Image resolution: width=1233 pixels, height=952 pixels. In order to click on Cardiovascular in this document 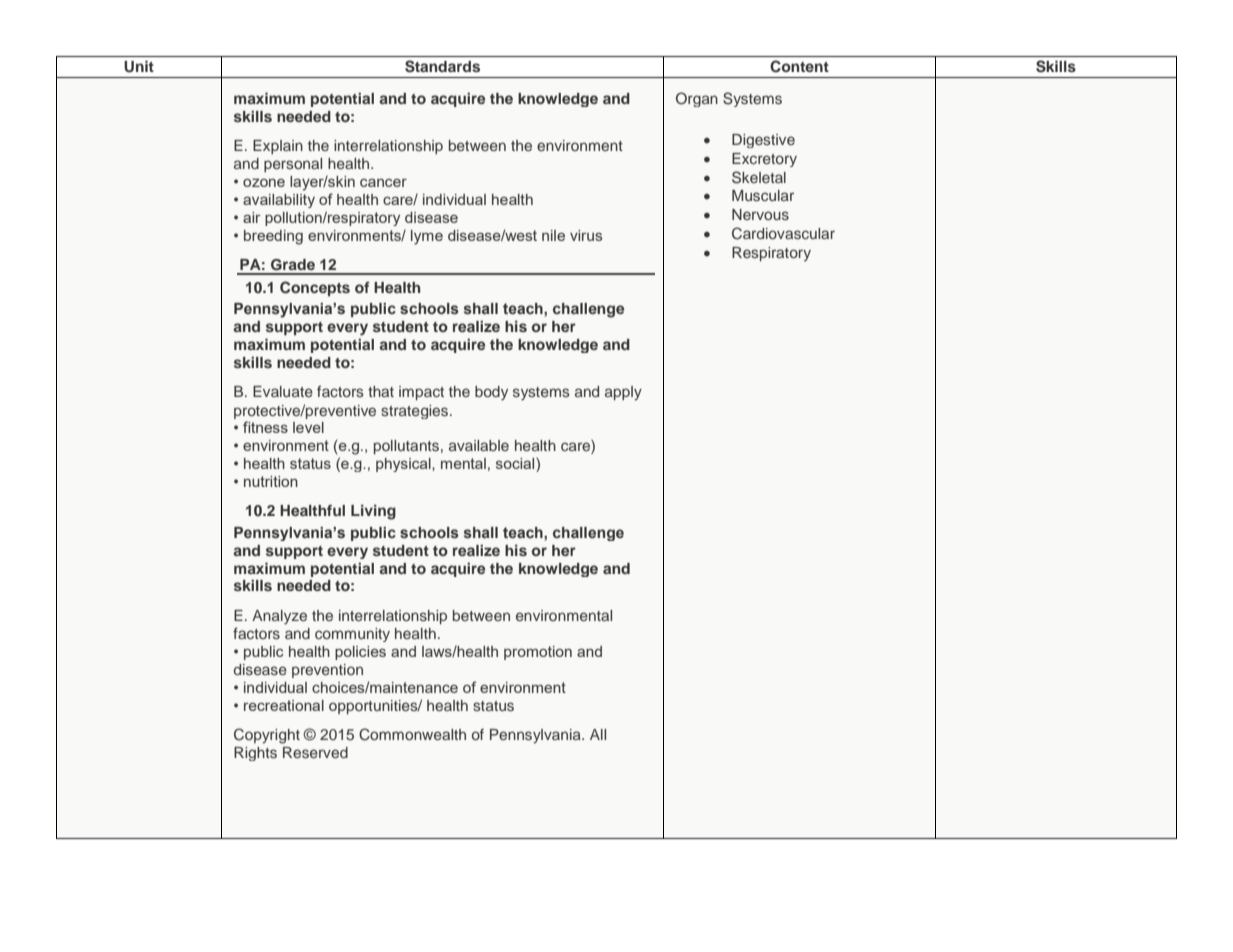, I will do `click(783, 233)`.
